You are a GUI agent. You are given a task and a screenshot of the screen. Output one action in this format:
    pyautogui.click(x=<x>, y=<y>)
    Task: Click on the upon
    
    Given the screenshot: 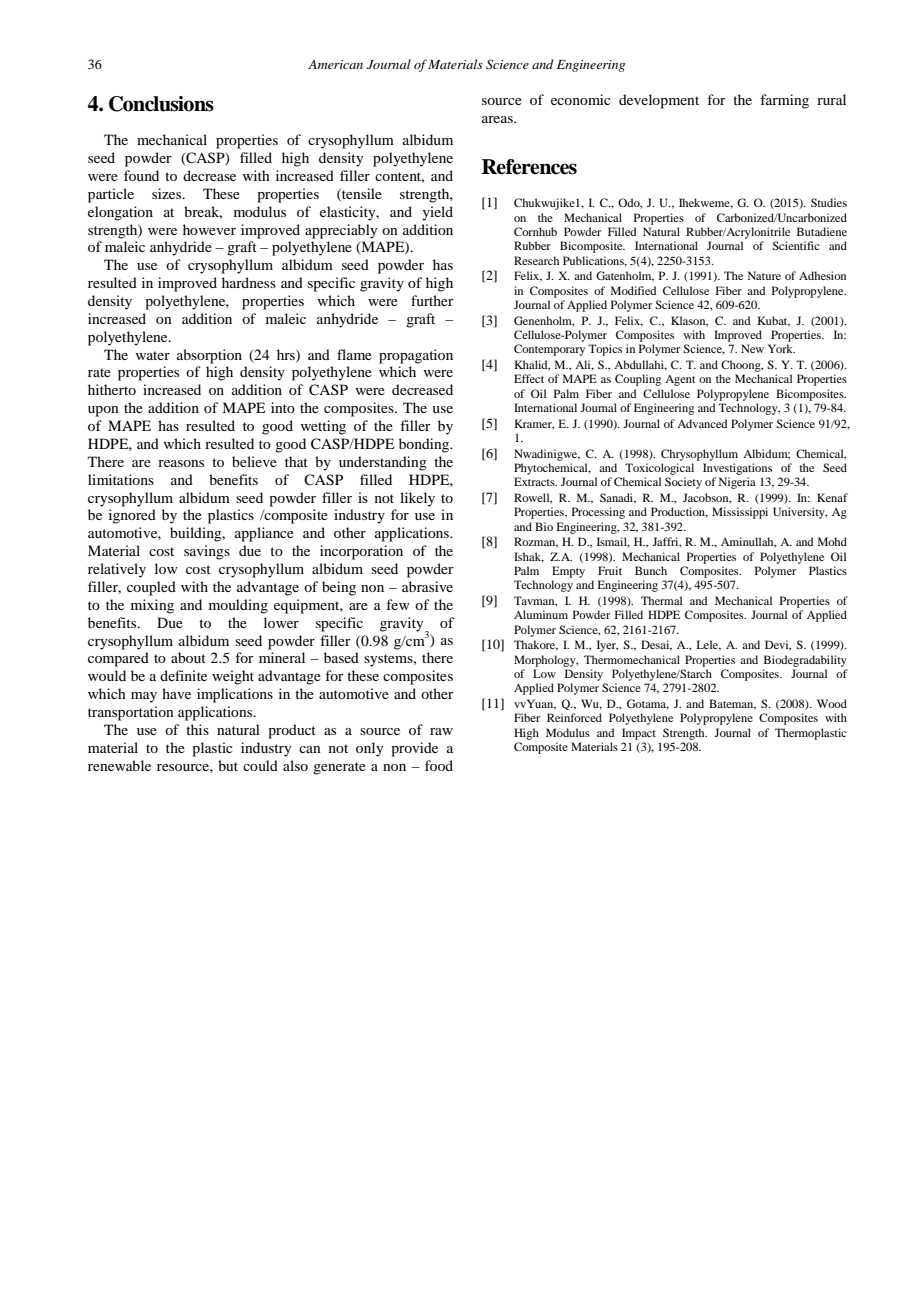 What is the action you would take?
    pyautogui.click(x=103, y=411)
